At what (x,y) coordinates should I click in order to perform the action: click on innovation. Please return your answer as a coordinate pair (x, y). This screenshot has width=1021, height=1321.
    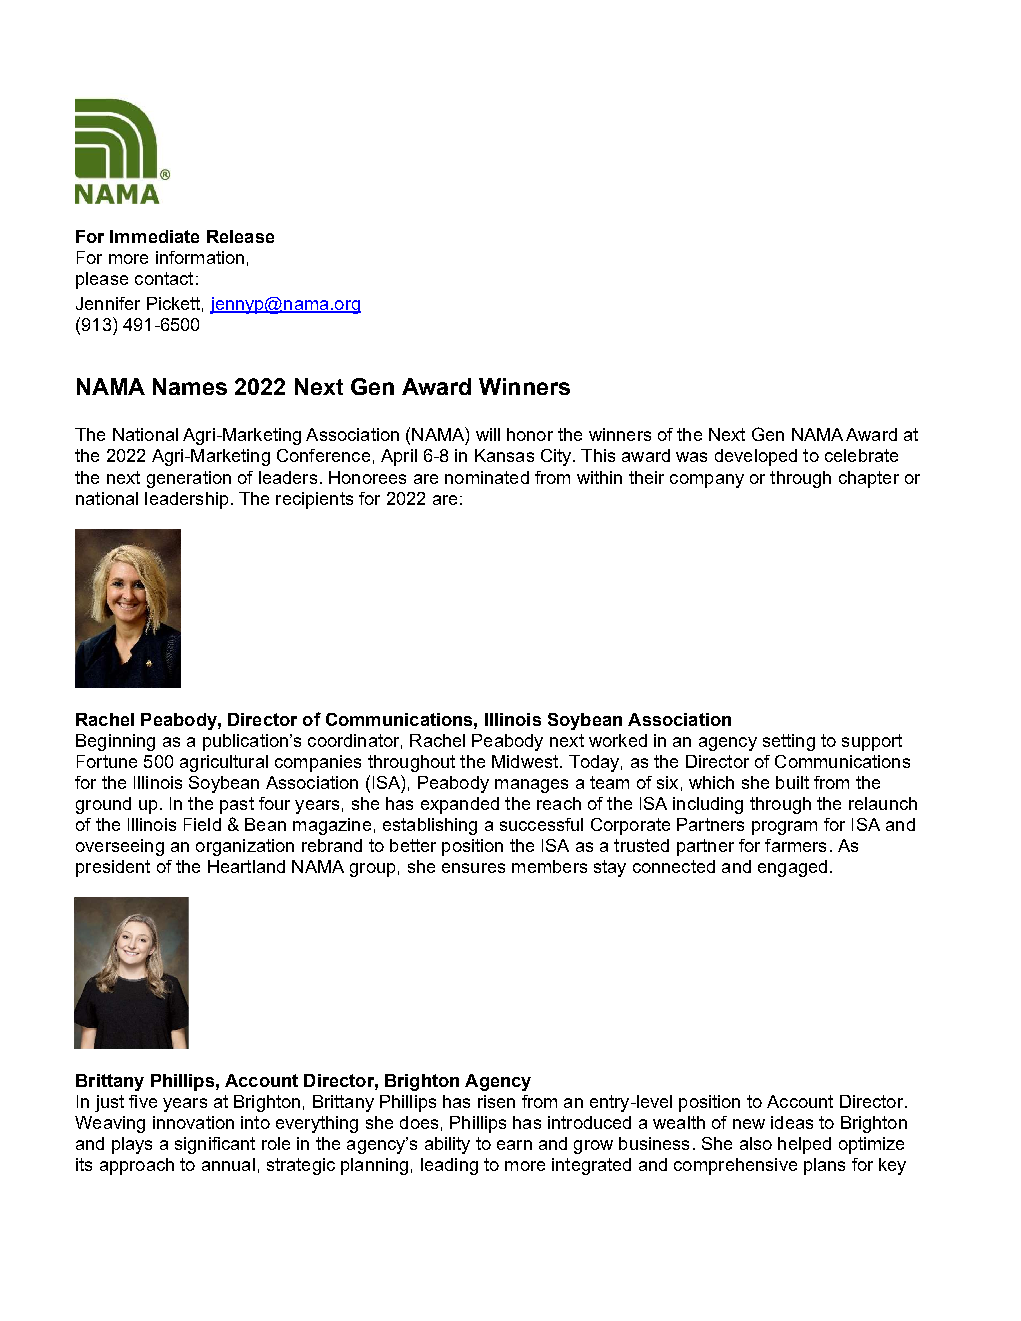
    Looking at the image, I should click on (193, 1122).
